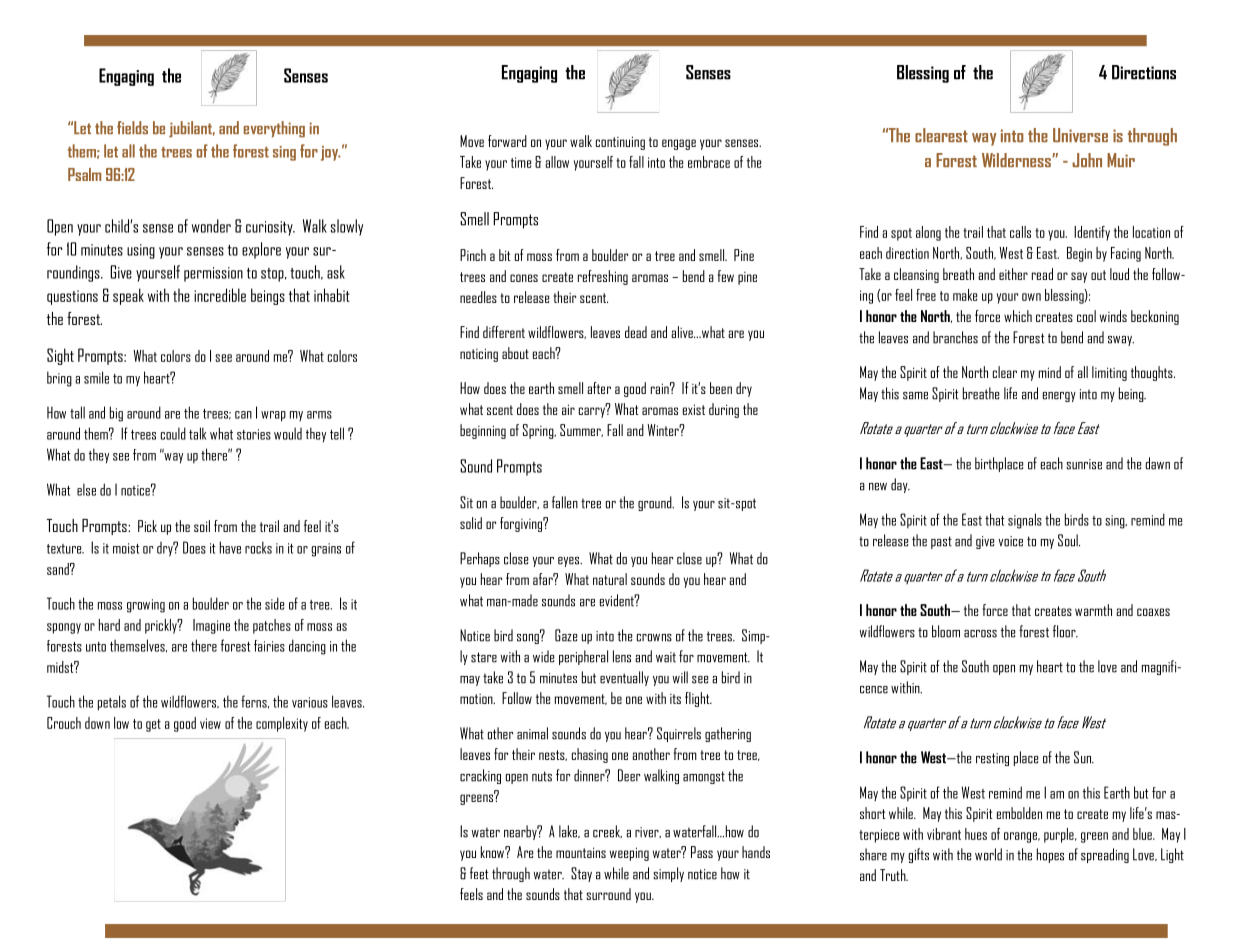 This image has height=952, width=1233. What do you see at coordinates (132, 127) in the image?
I see `fields` at bounding box center [132, 127].
